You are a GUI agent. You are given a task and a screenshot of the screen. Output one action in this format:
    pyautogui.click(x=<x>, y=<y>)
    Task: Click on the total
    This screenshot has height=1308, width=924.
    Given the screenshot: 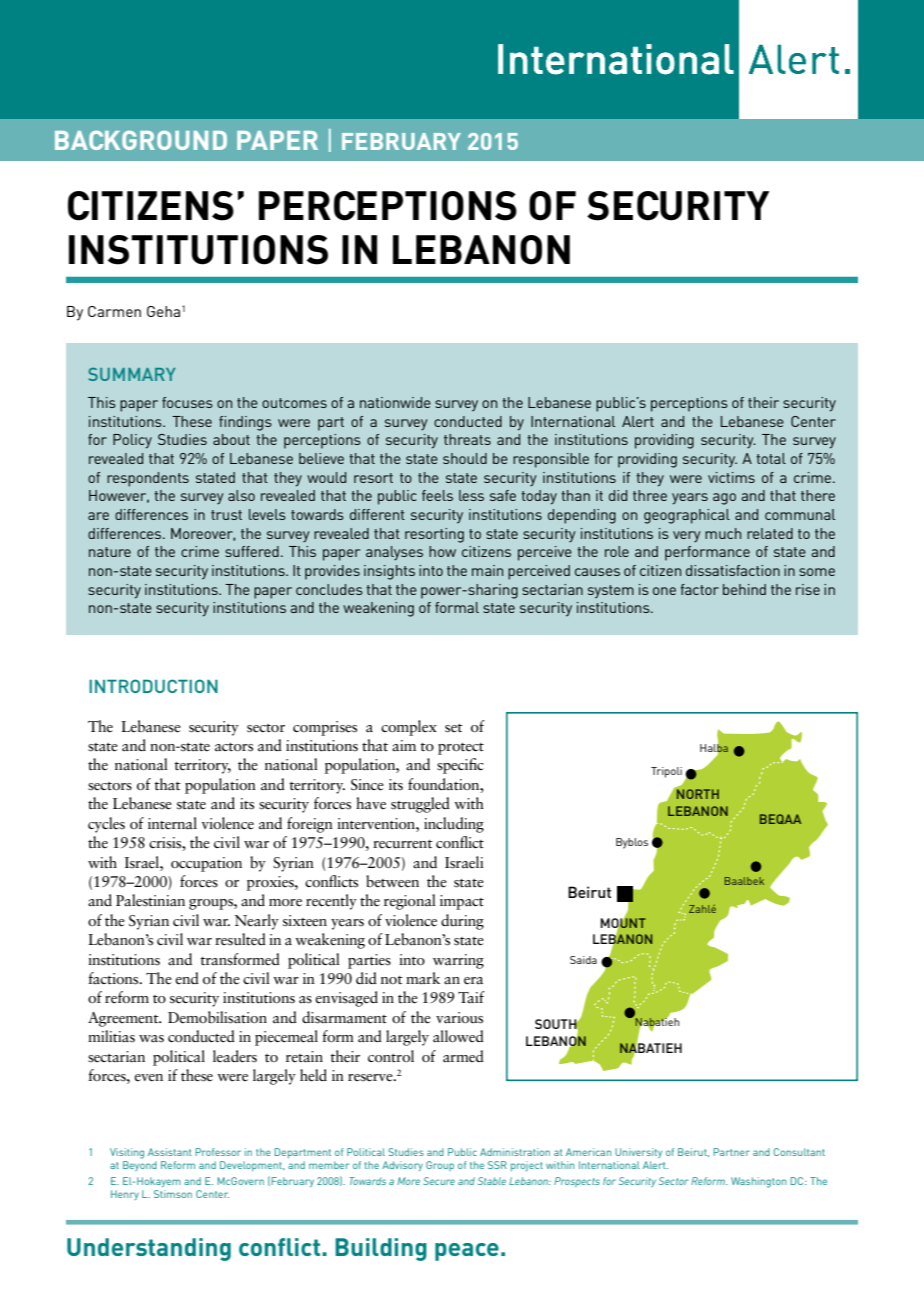 What is the action you would take?
    pyautogui.click(x=771, y=458)
